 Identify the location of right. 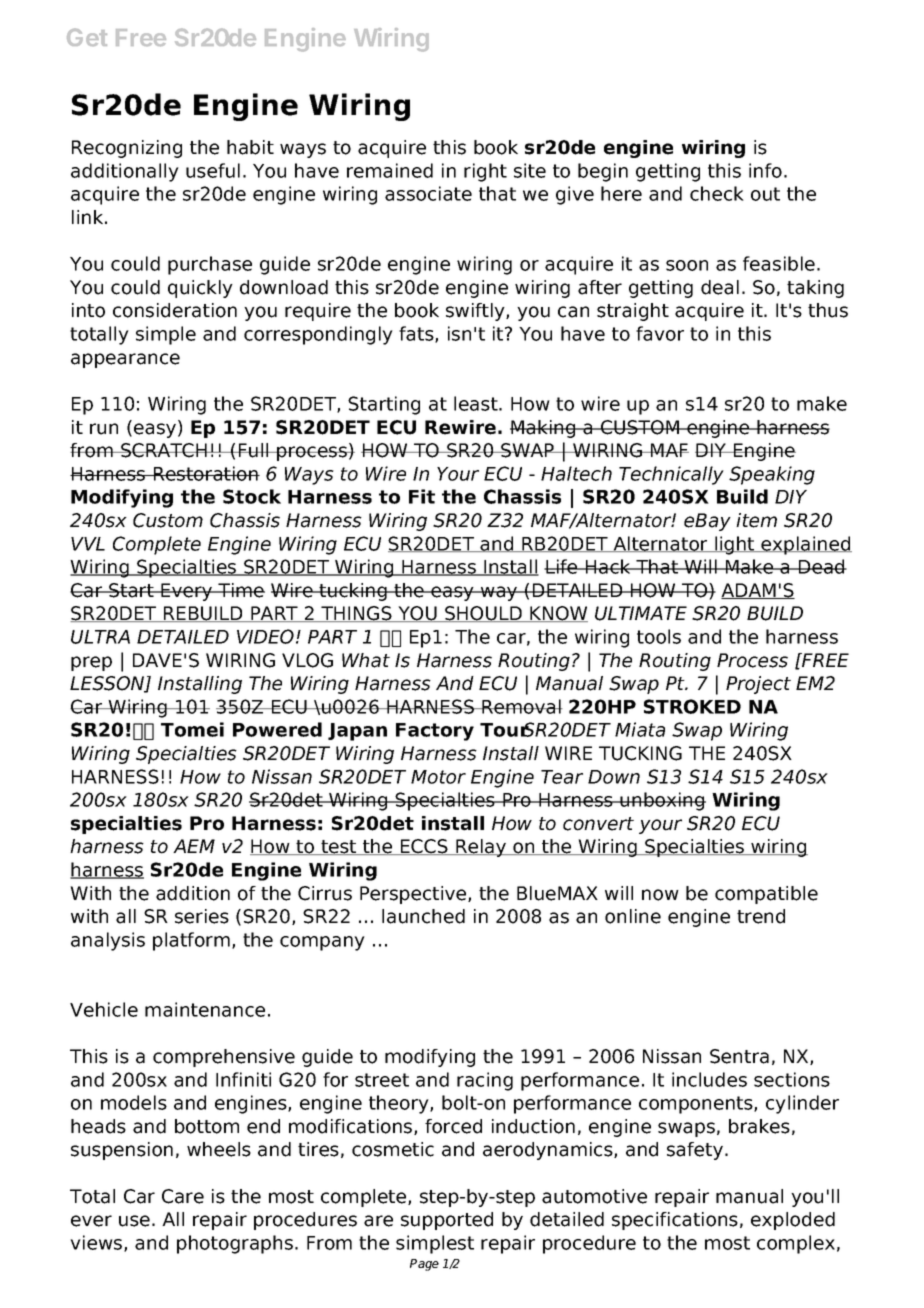
(485, 172).
